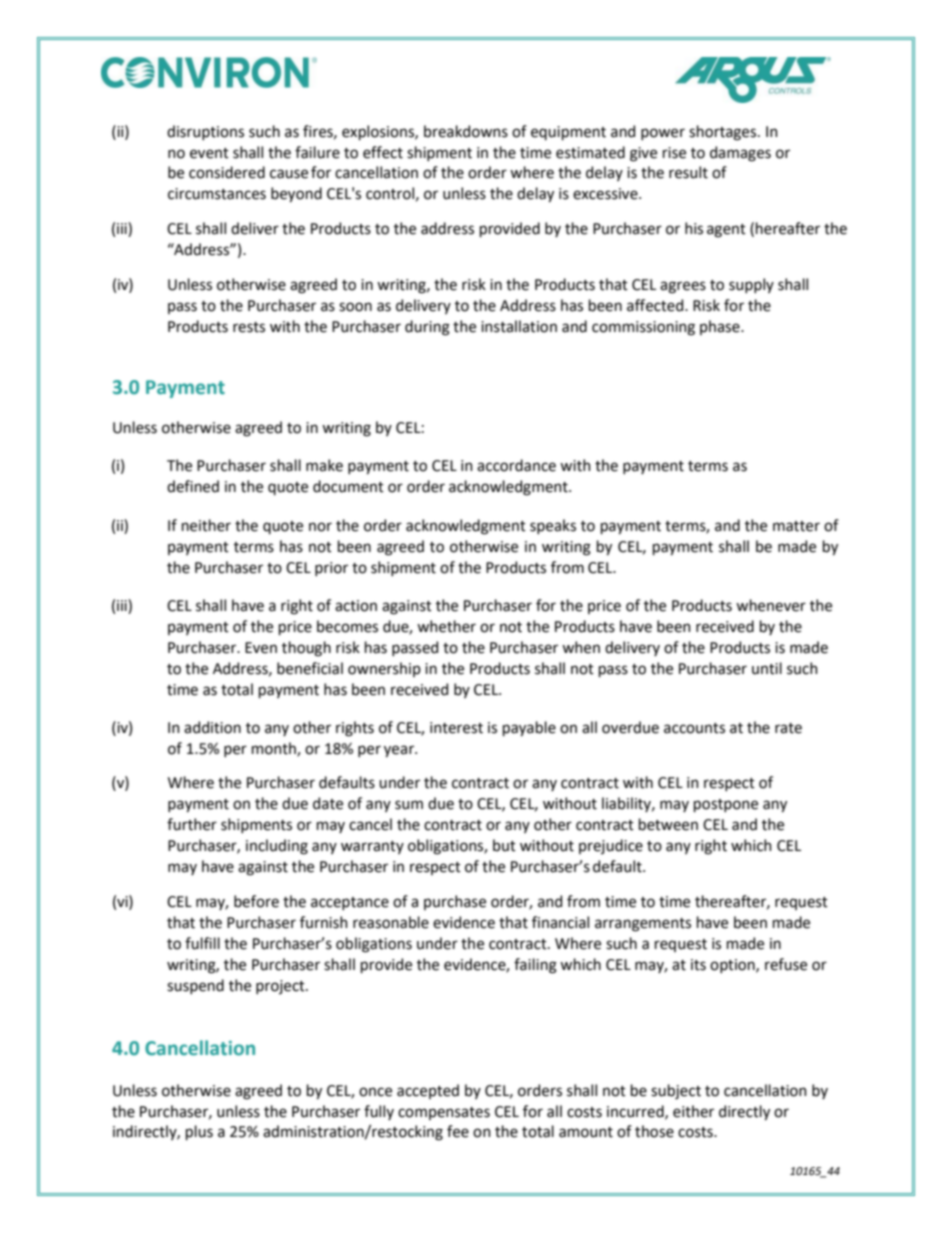 Image resolution: width=952 pixels, height=1233 pixels. Describe the element at coordinates (199, 1132) in the page. I see `plus` at that location.
